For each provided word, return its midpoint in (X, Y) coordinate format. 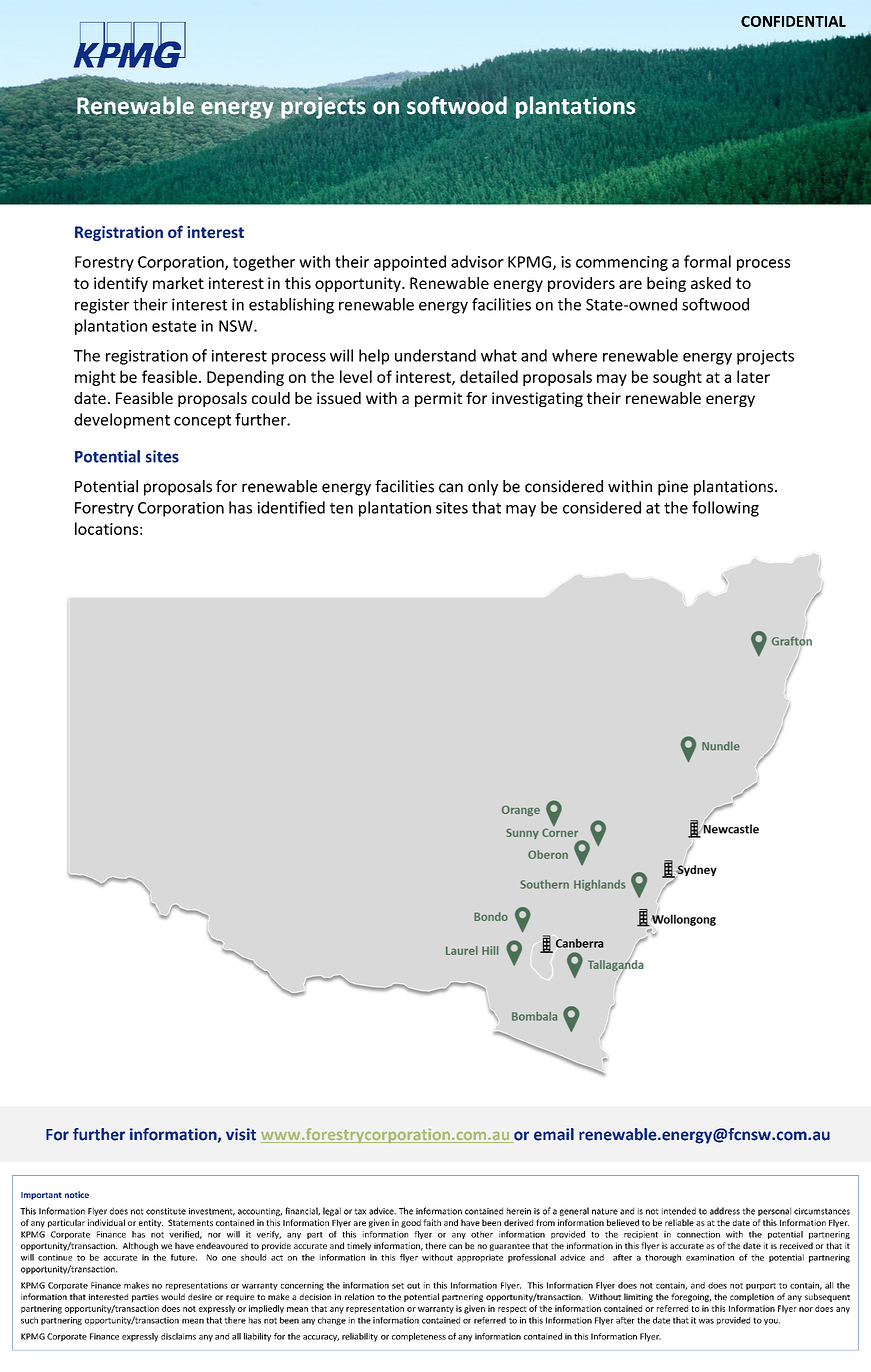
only (483, 488)
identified (291, 507)
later (753, 376)
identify (121, 284)
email (554, 1134)
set (398, 1286)
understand (435, 355)
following (725, 509)
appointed (410, 263)
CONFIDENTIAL (793, 21)
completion (752, 1297)
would (173, 1296)
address (725, 1211)
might (95, 378)
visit (241, 1134)
